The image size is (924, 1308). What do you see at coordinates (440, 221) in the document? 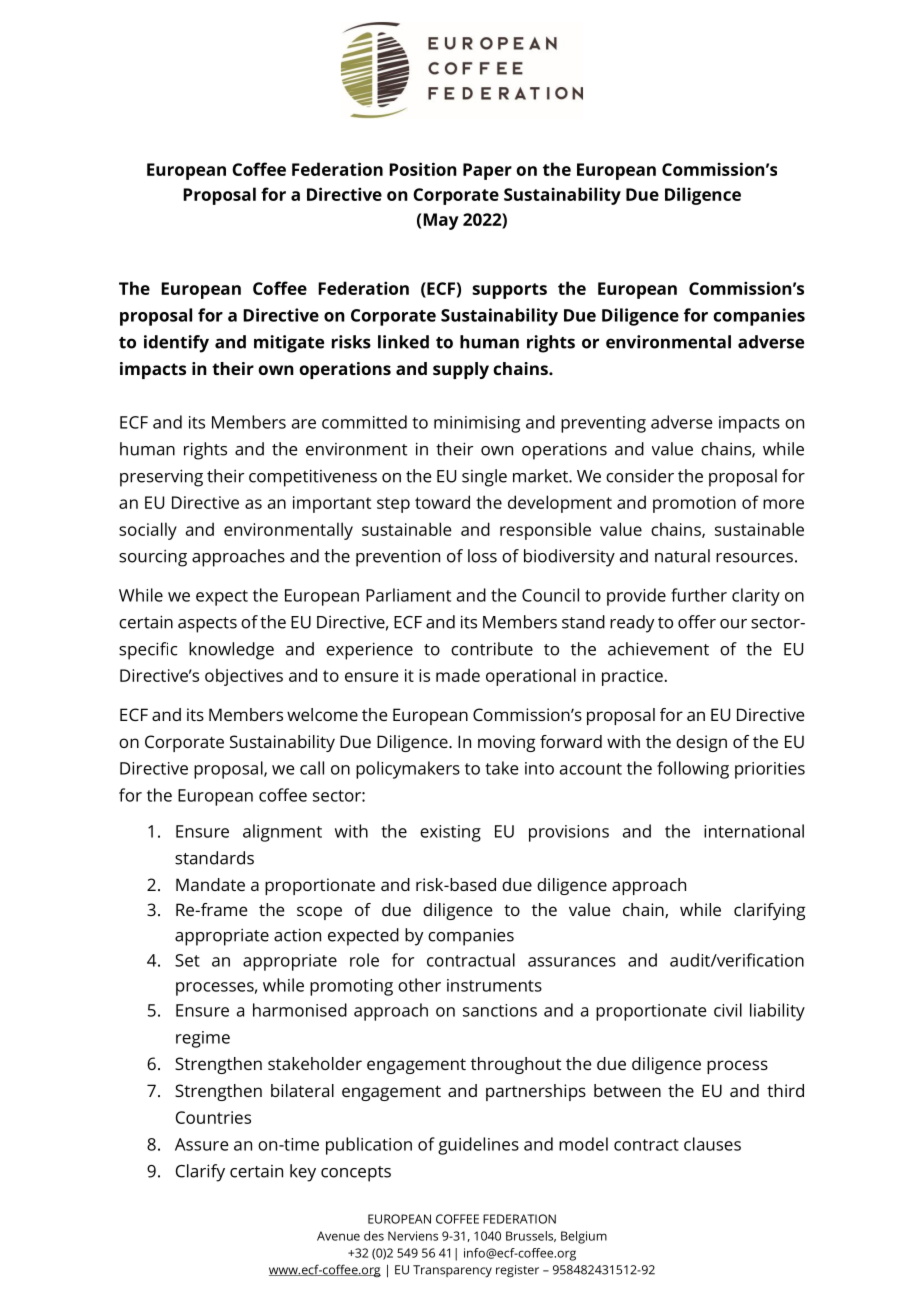
I see `May` at bounding box center [440, 221].
